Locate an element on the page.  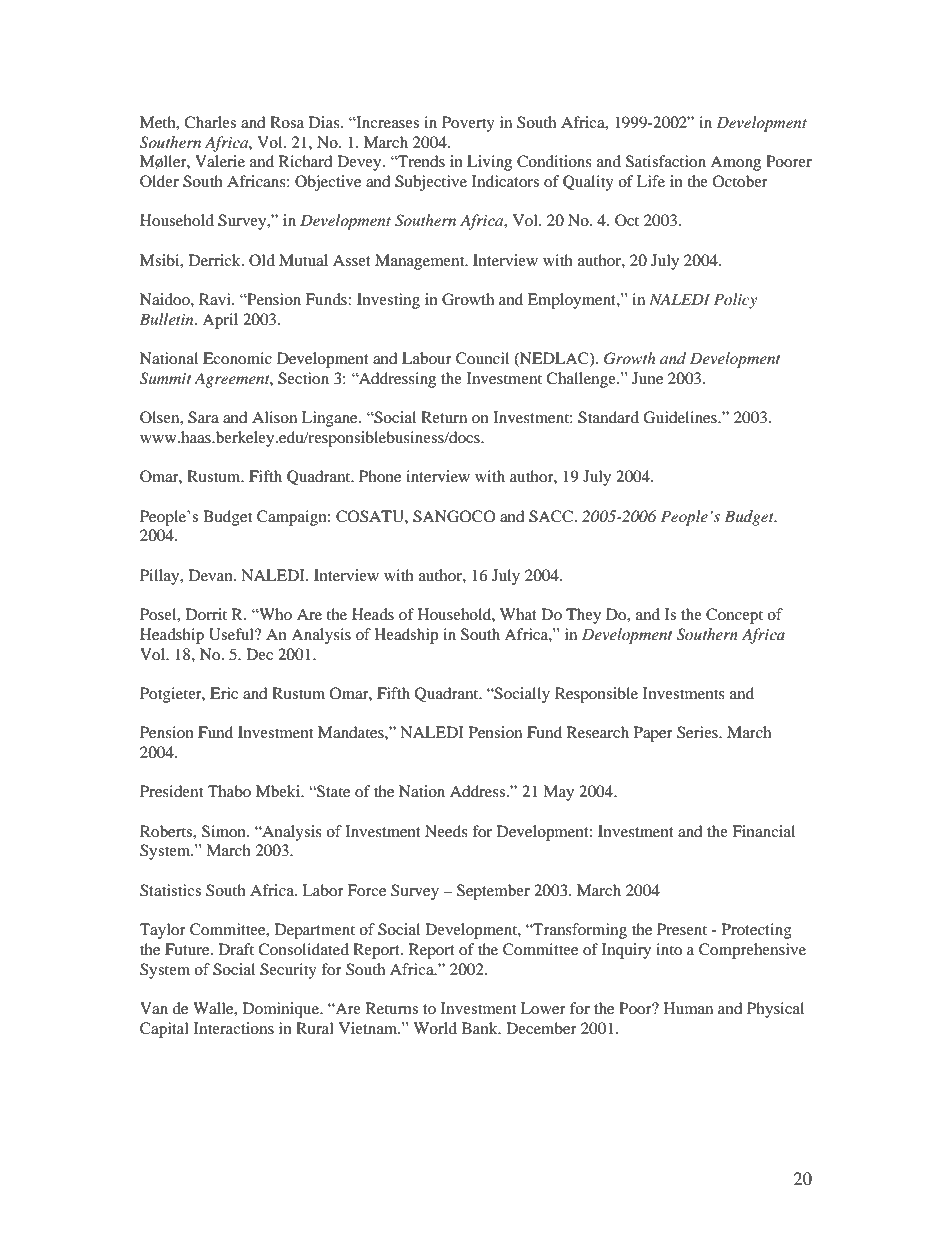
Bank is located at coordinates (481, 1028).
